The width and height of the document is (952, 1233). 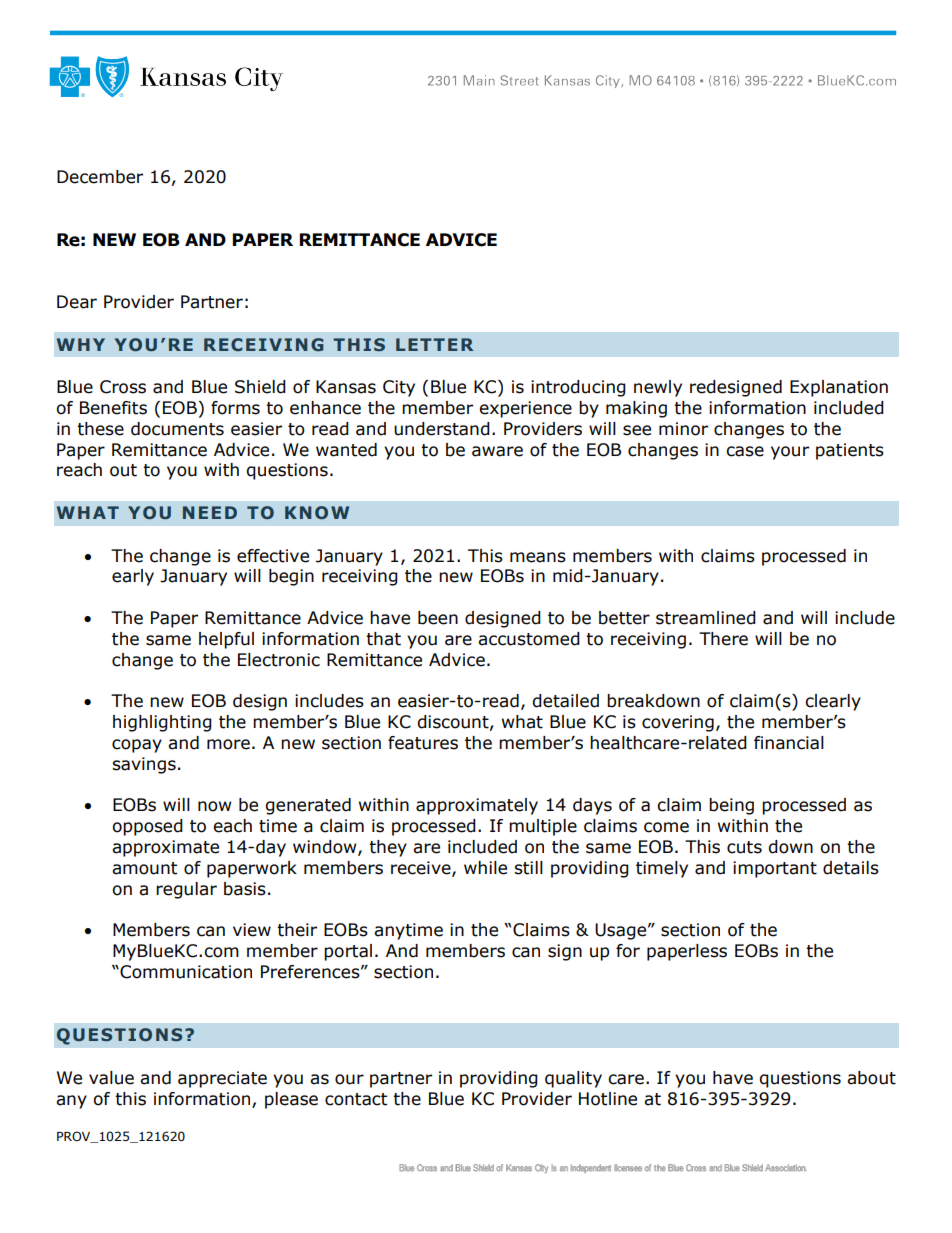 I want to click on savings, so click(x=144, y=765).
